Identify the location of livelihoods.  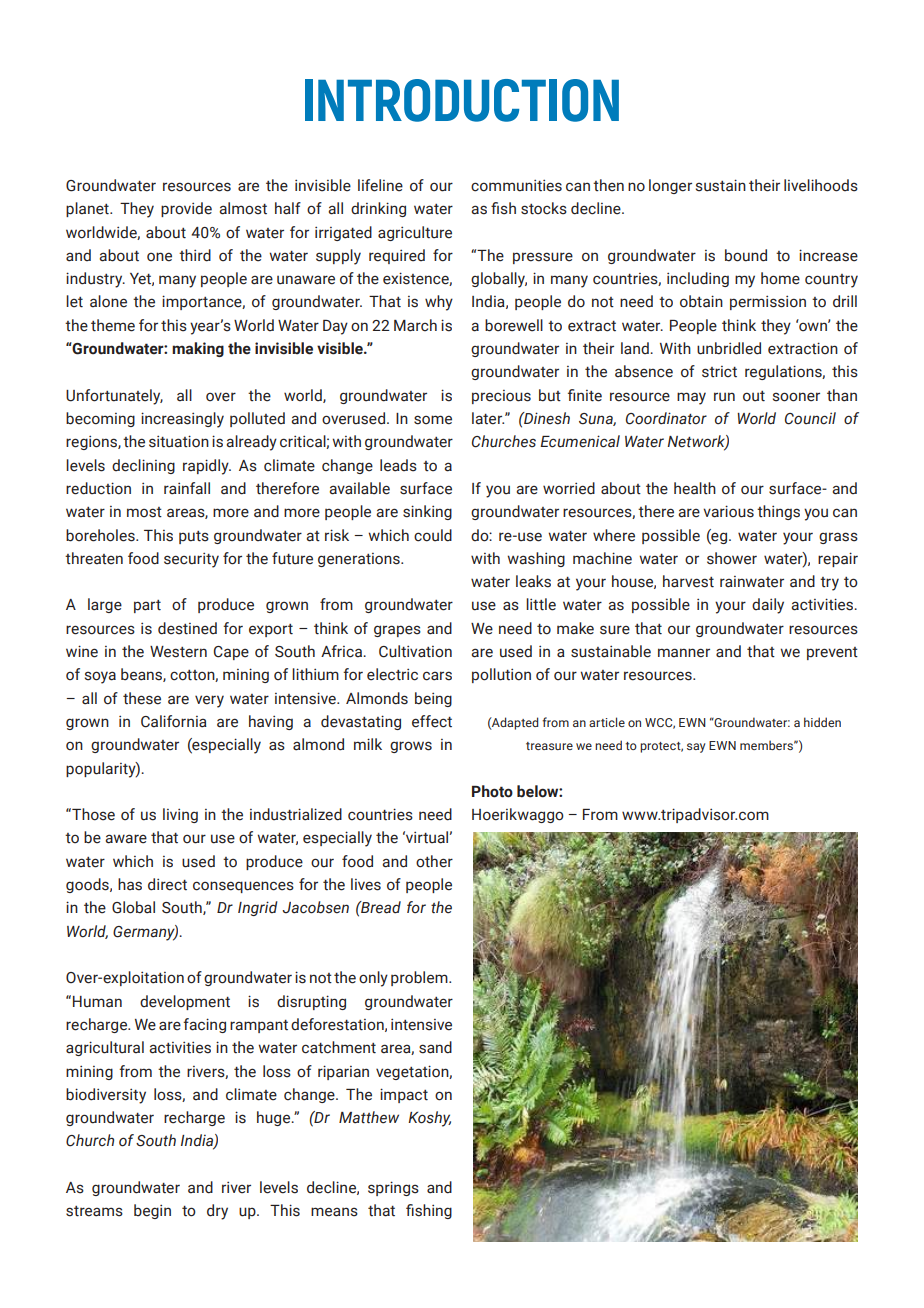
(821, 185).
